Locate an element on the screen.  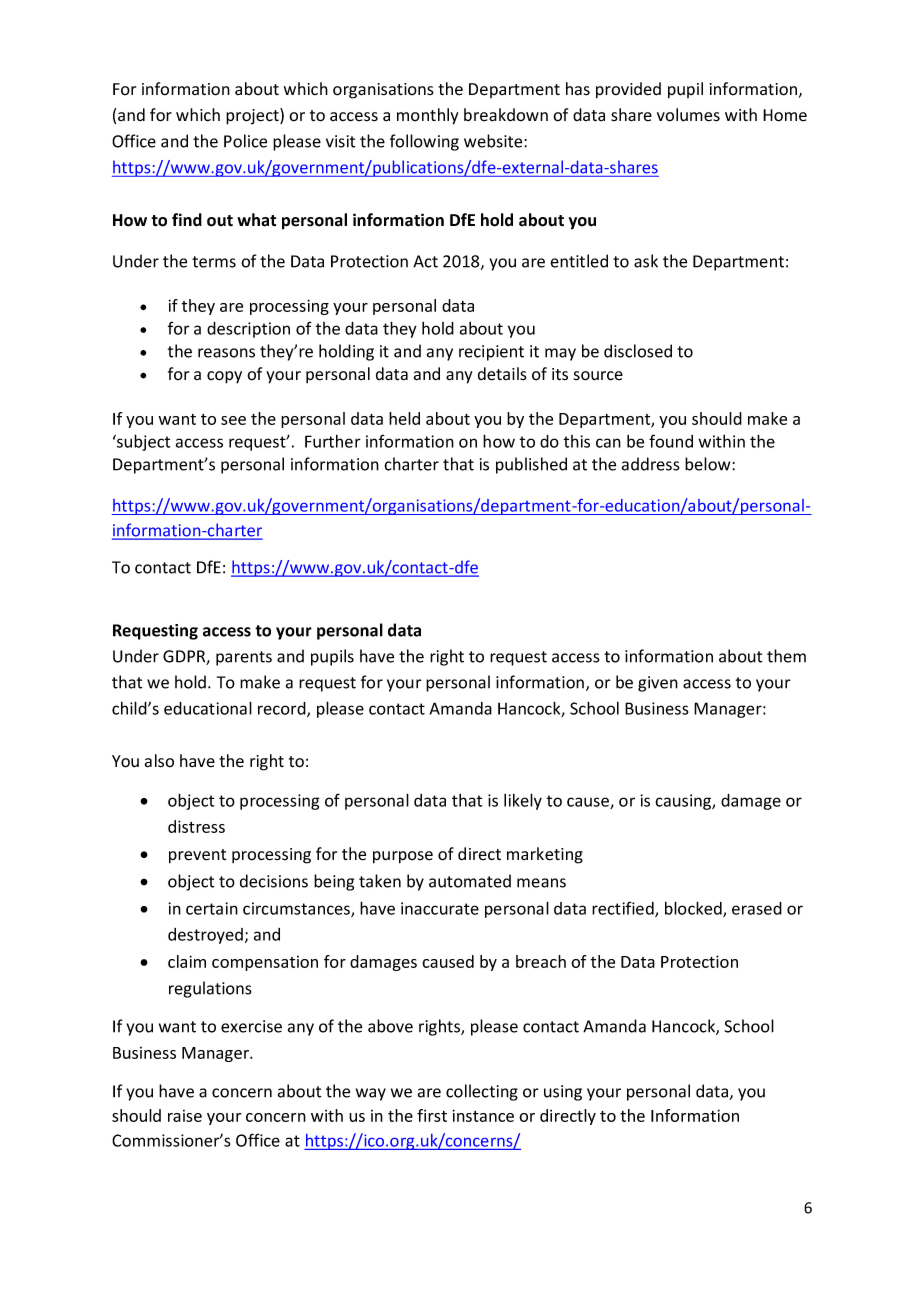
likely is located at coordinates (523, 801).
